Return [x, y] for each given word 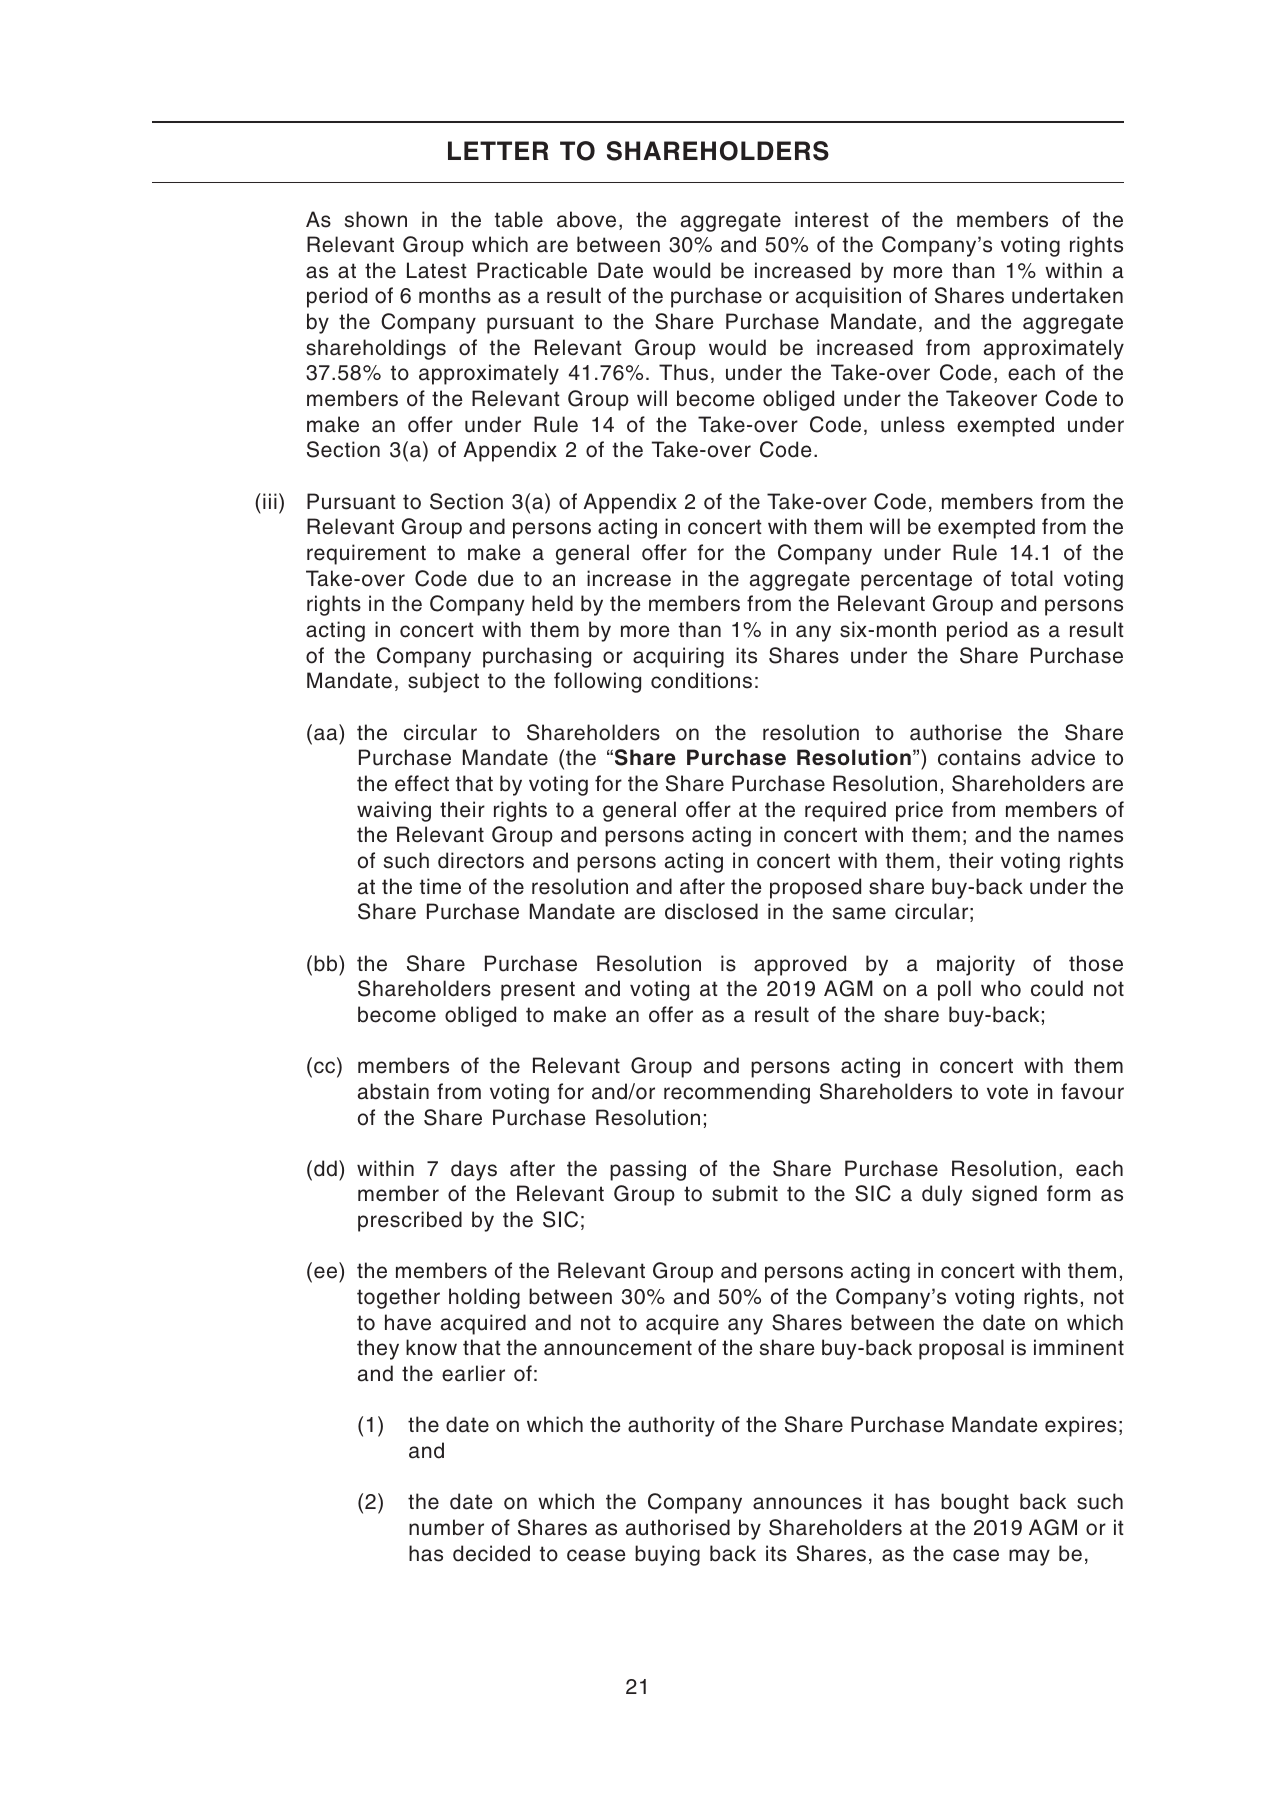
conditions [701, 680]
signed [1004, 1195]
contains [979, 757]
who [1001, 988]
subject [443, 682]
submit [745, 1193]
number [446, 1527]
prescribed [410, 1221]
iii [270, 501]
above [586, 219]
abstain [393, 1091]
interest [832, 219]
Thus [683, 372]
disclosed [711, 911]
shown [376, 219]
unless [913, 424]
